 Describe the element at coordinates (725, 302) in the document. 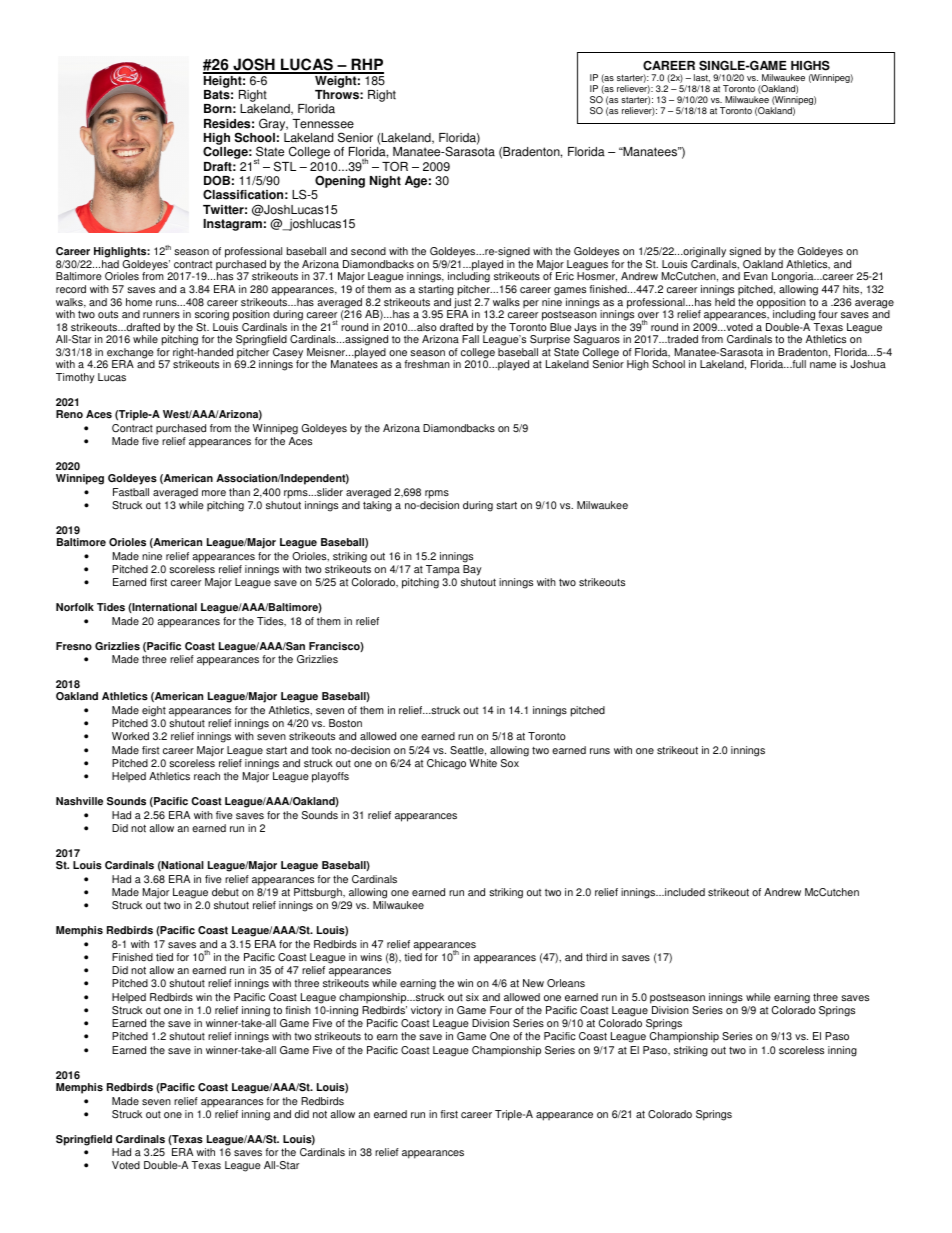

I see `held` at that location.
